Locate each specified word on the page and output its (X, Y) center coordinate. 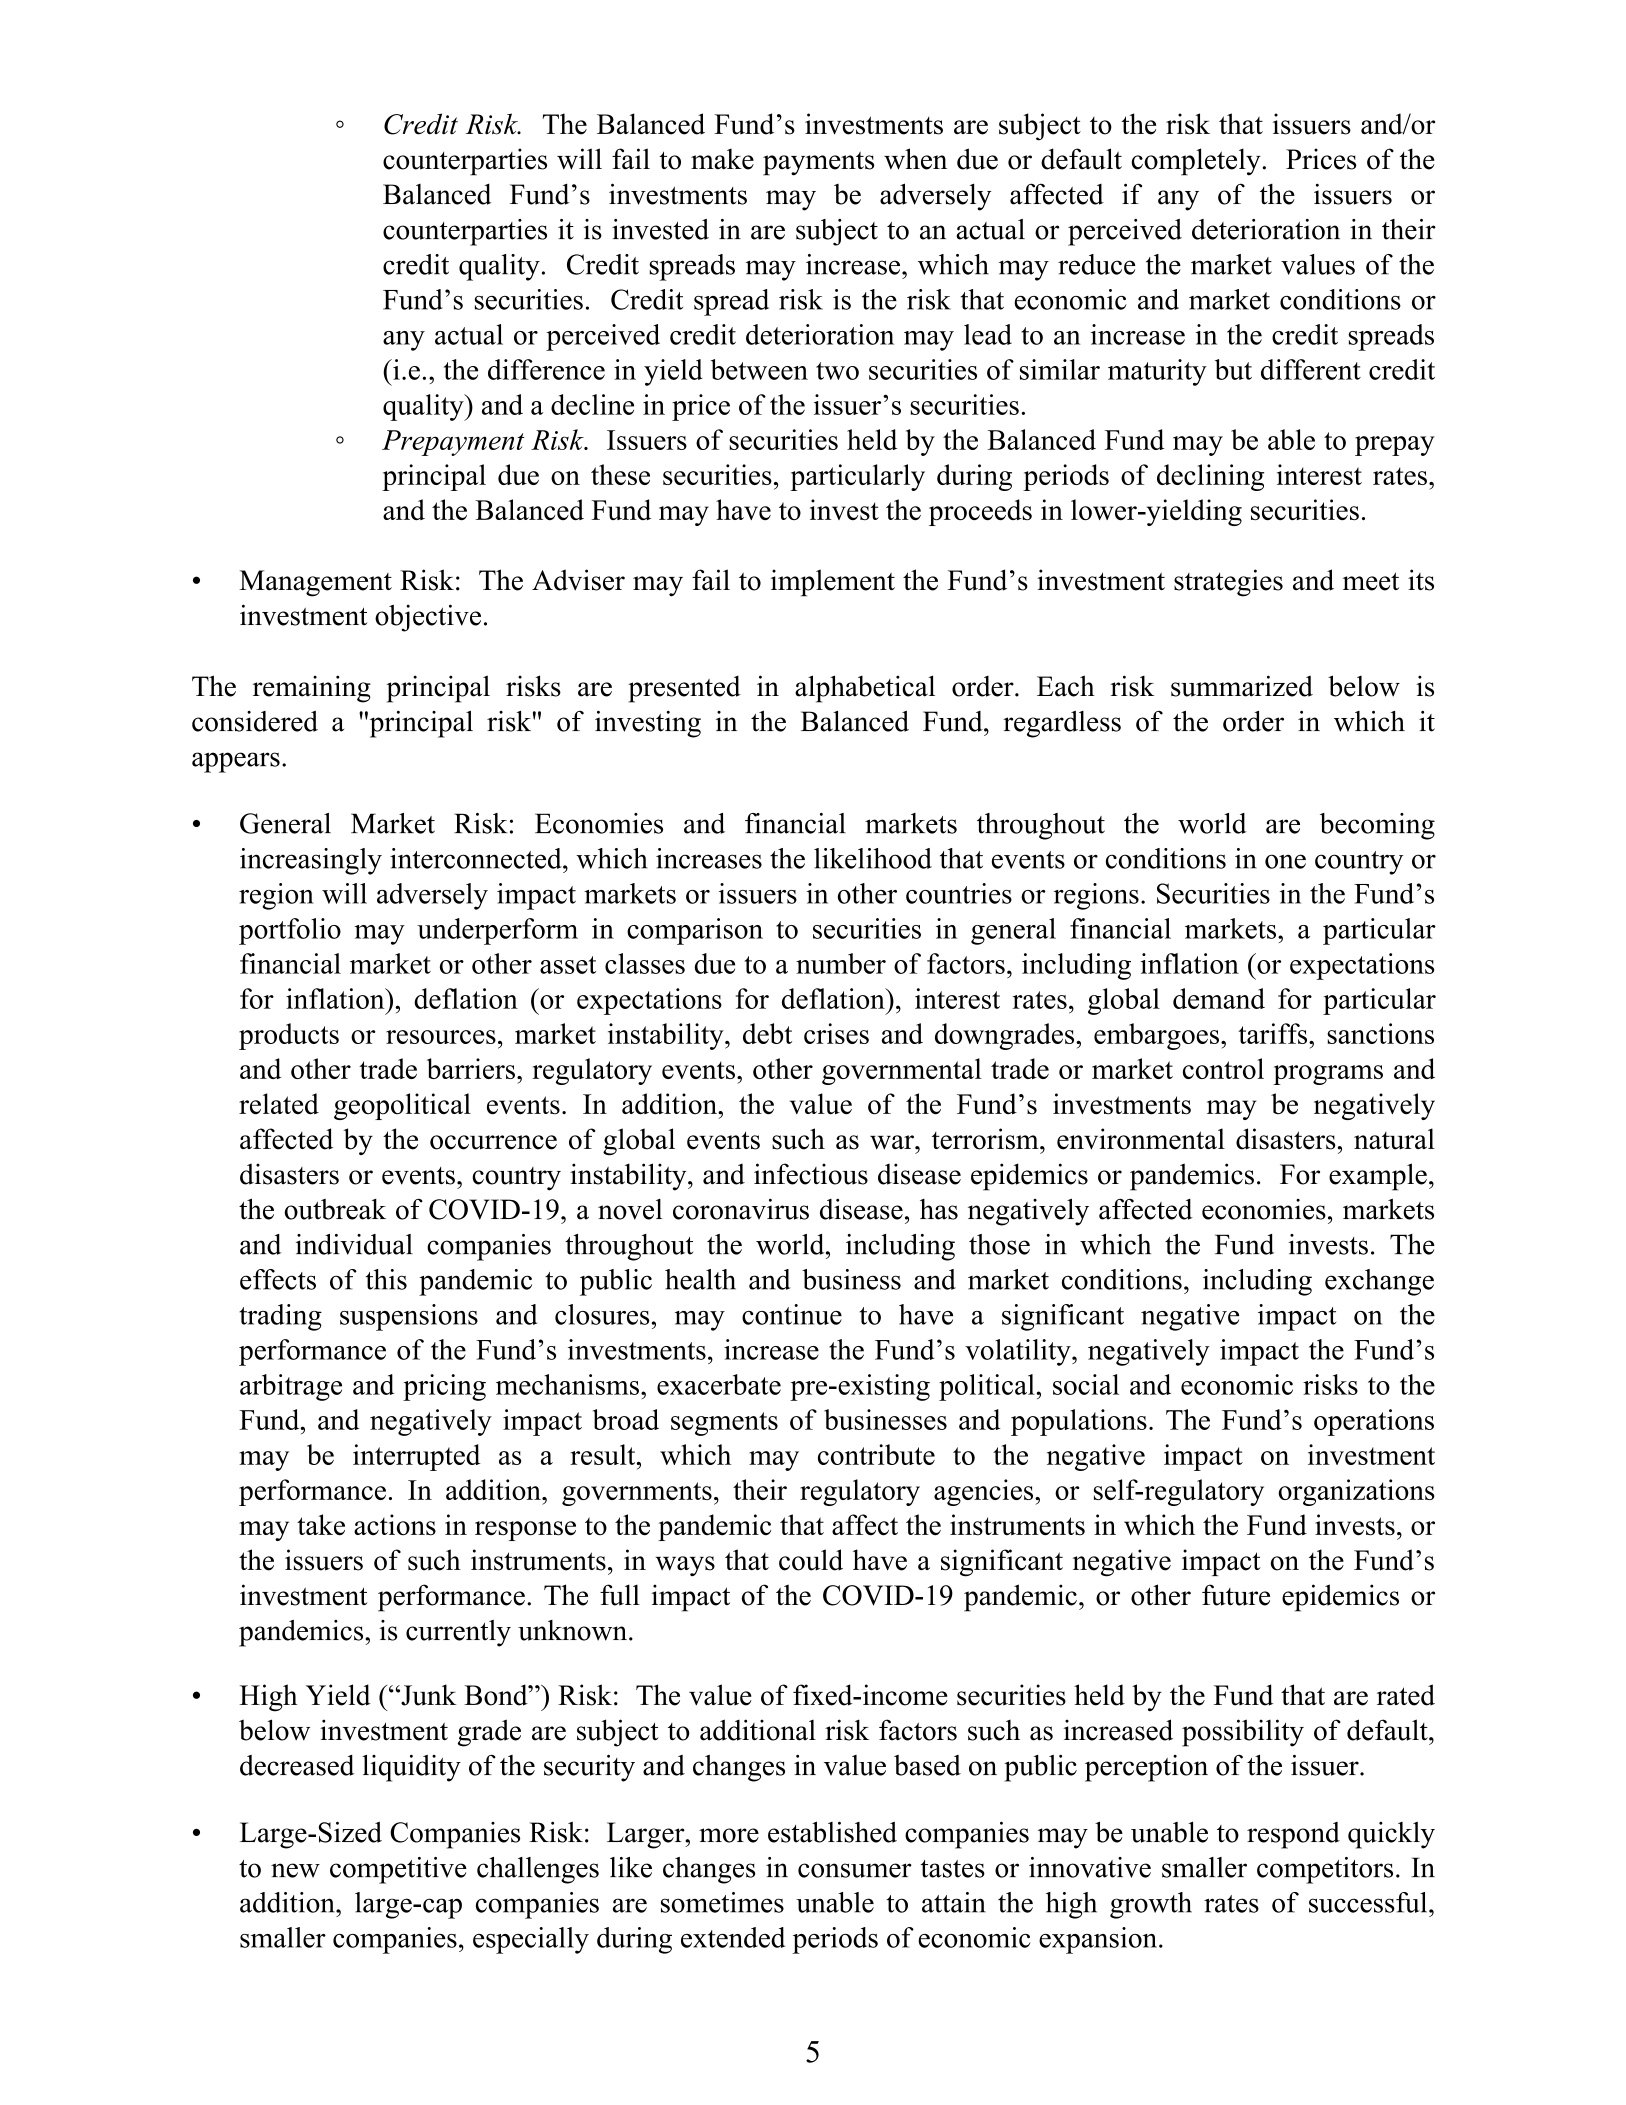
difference (546, 369)
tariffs (1274, 1033)
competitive (398, 1870)
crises (836, 1033)
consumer (855, 1870)
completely (1197, 162)
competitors (1325, 1870)
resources (441, 1037)
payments (818, 164)
